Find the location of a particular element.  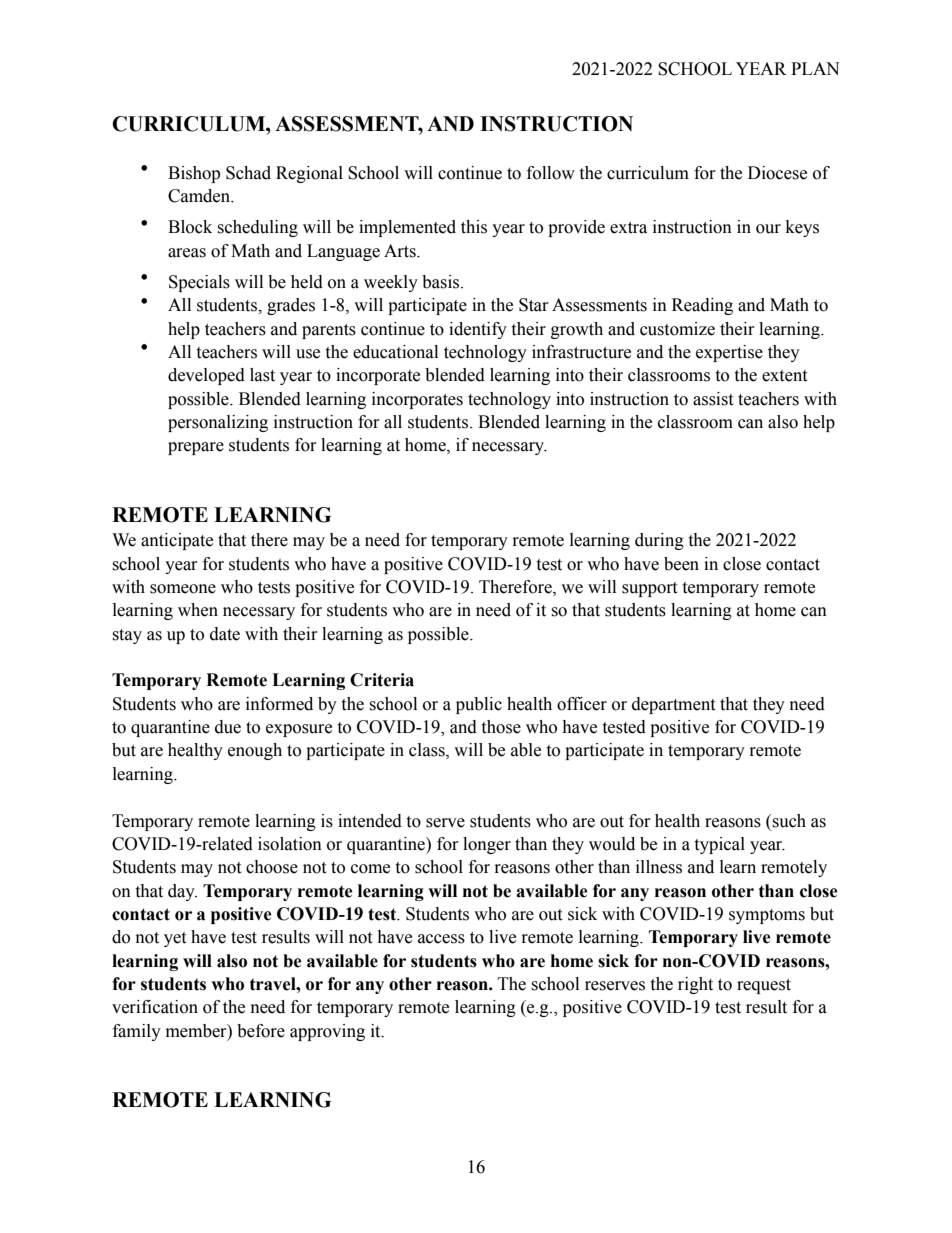

Camden is located at coordinates (200, 196).
